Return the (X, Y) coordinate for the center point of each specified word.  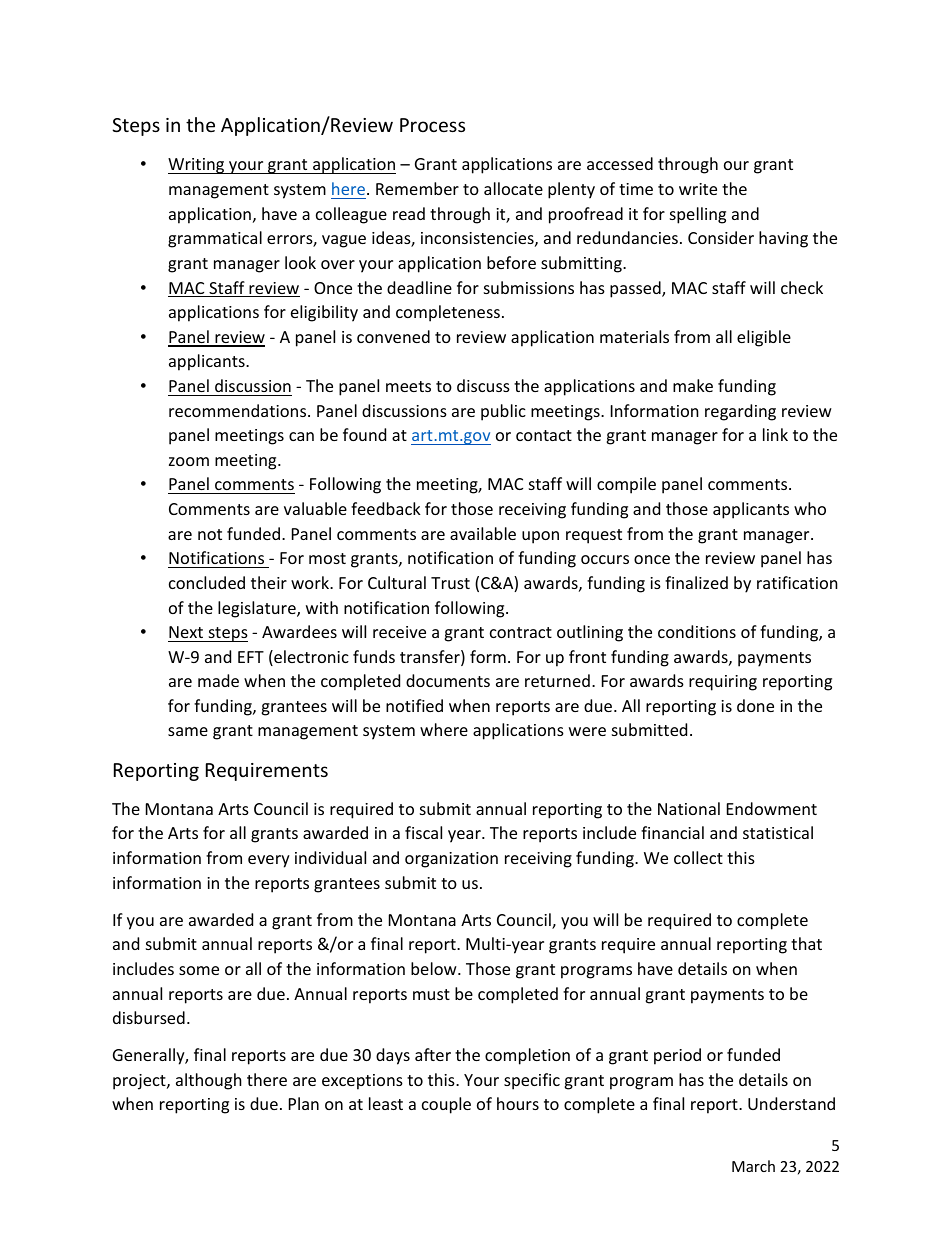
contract (521, 632)
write (698, 189)
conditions (697, 631)
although (209, 1081)
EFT (251, 657)
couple (446, 1105)
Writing (197, 166)
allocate (513, 188)
